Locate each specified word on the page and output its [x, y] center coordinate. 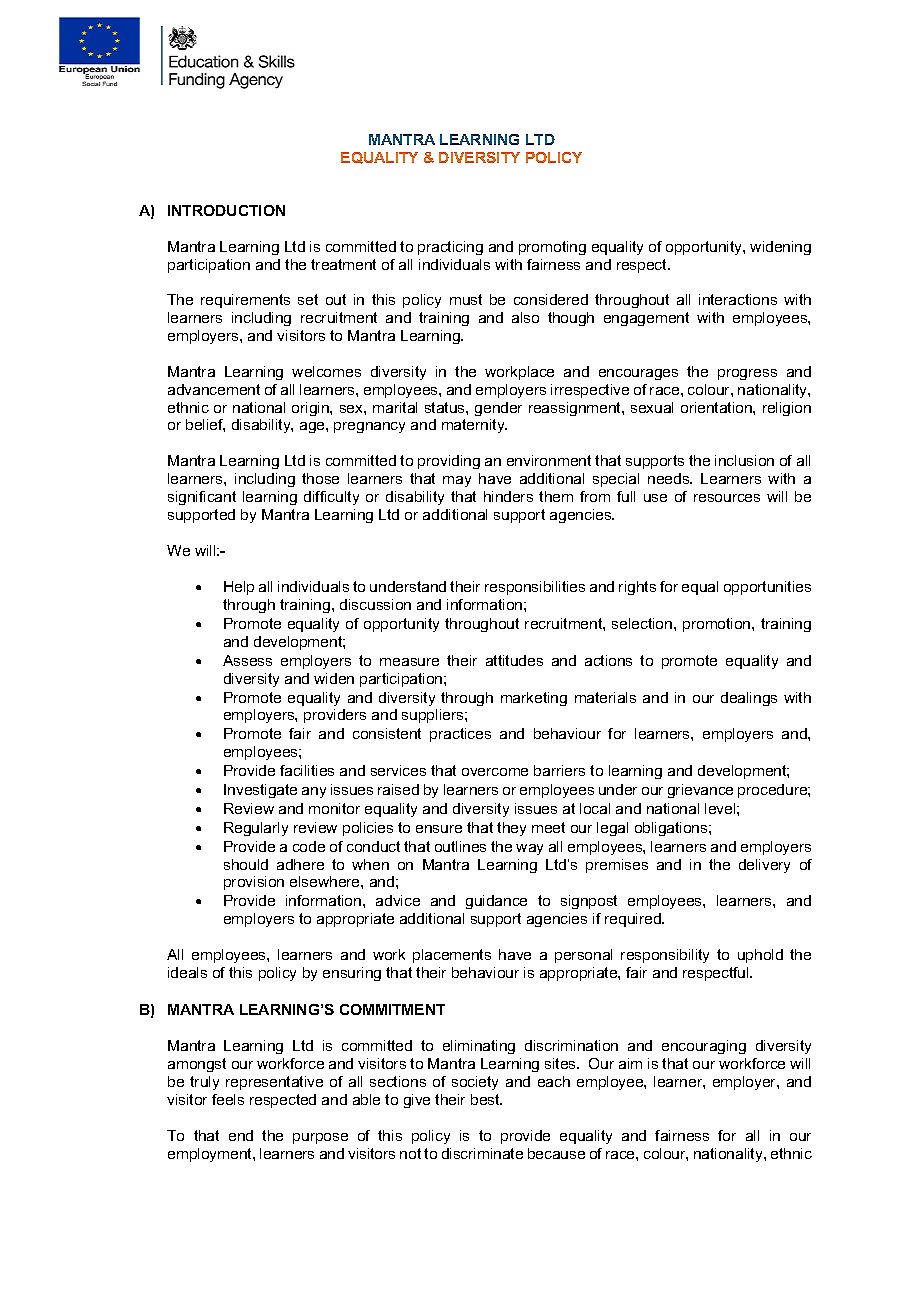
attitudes [514, 660]
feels [228, 1099]
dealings [749, 699]
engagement [646, 319]
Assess [247, 660]
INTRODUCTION [226, 210]
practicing [450, 248]
